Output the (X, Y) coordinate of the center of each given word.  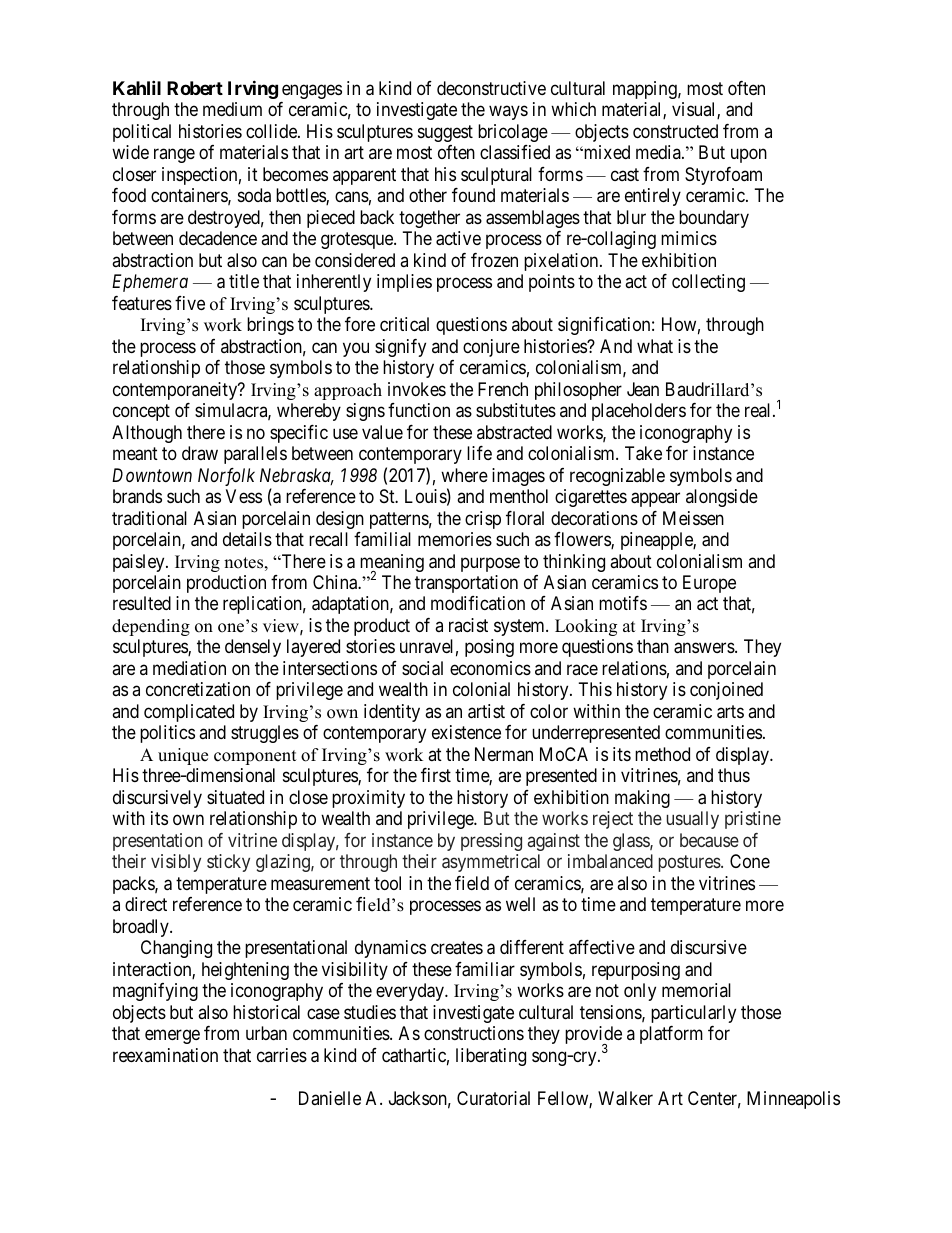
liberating (491, 1057)
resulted (142, 603)
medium (232, 109)
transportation (466, 584)
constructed (675, 131)
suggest (445, 133)
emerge (172, 1037)
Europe (709, 584)
